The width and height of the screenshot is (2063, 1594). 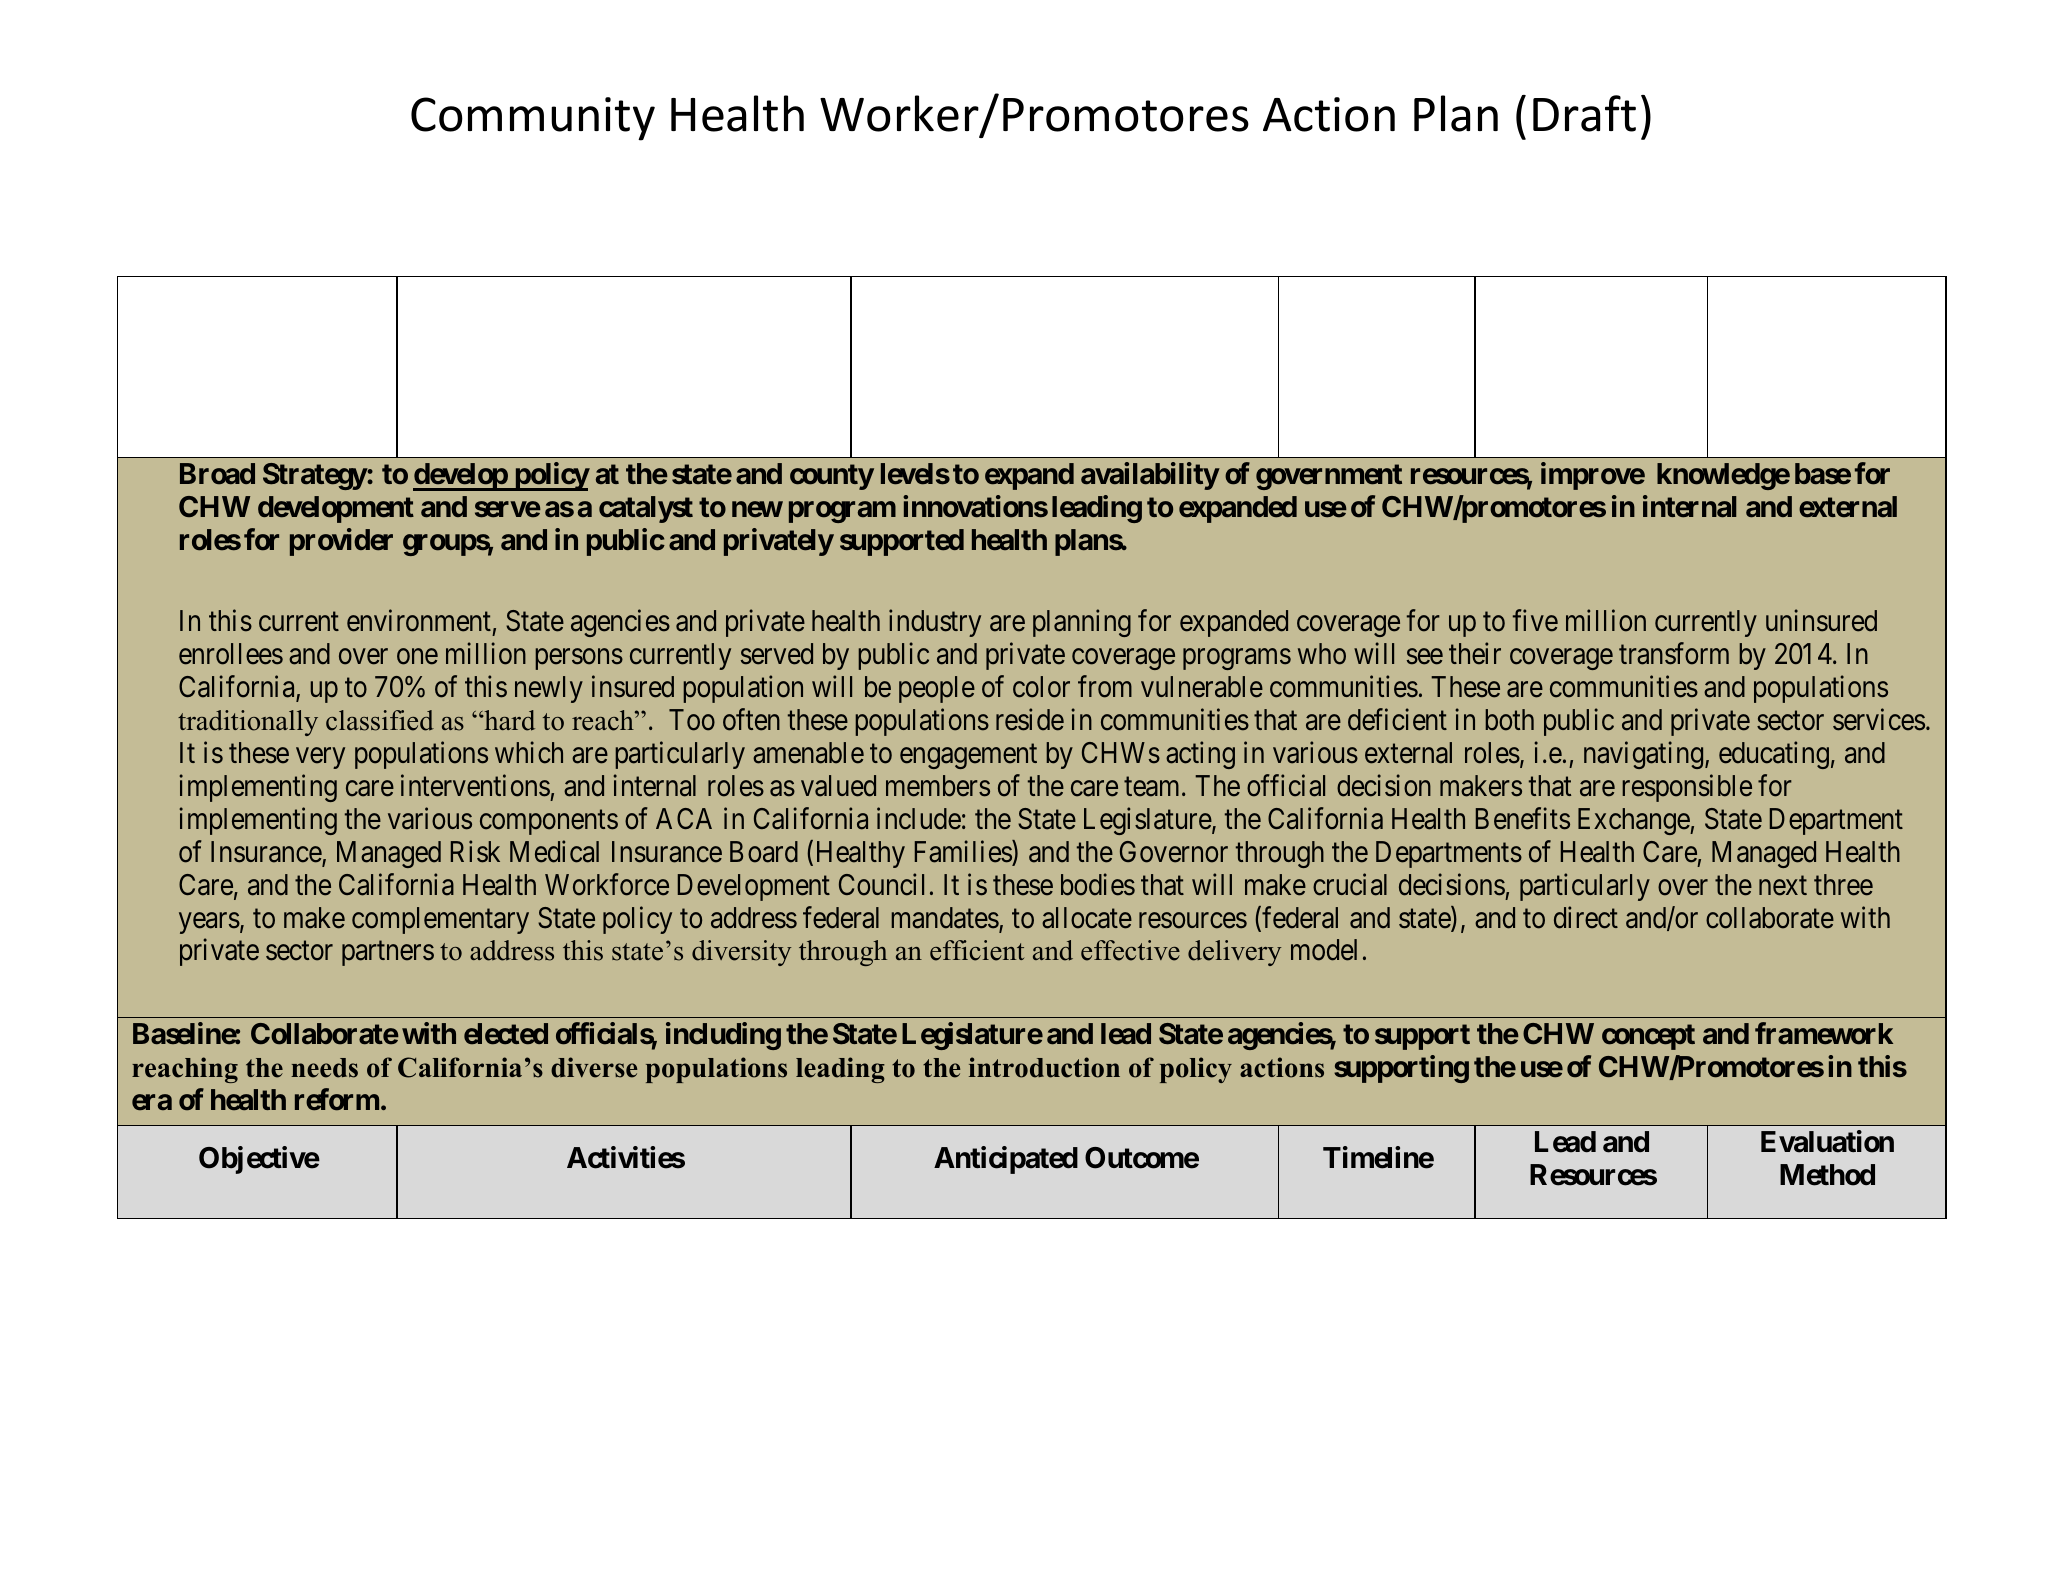 What do you see at coordinates (832, 477) in the screenshot?
I see `county` at bounding box center [832, 477].
